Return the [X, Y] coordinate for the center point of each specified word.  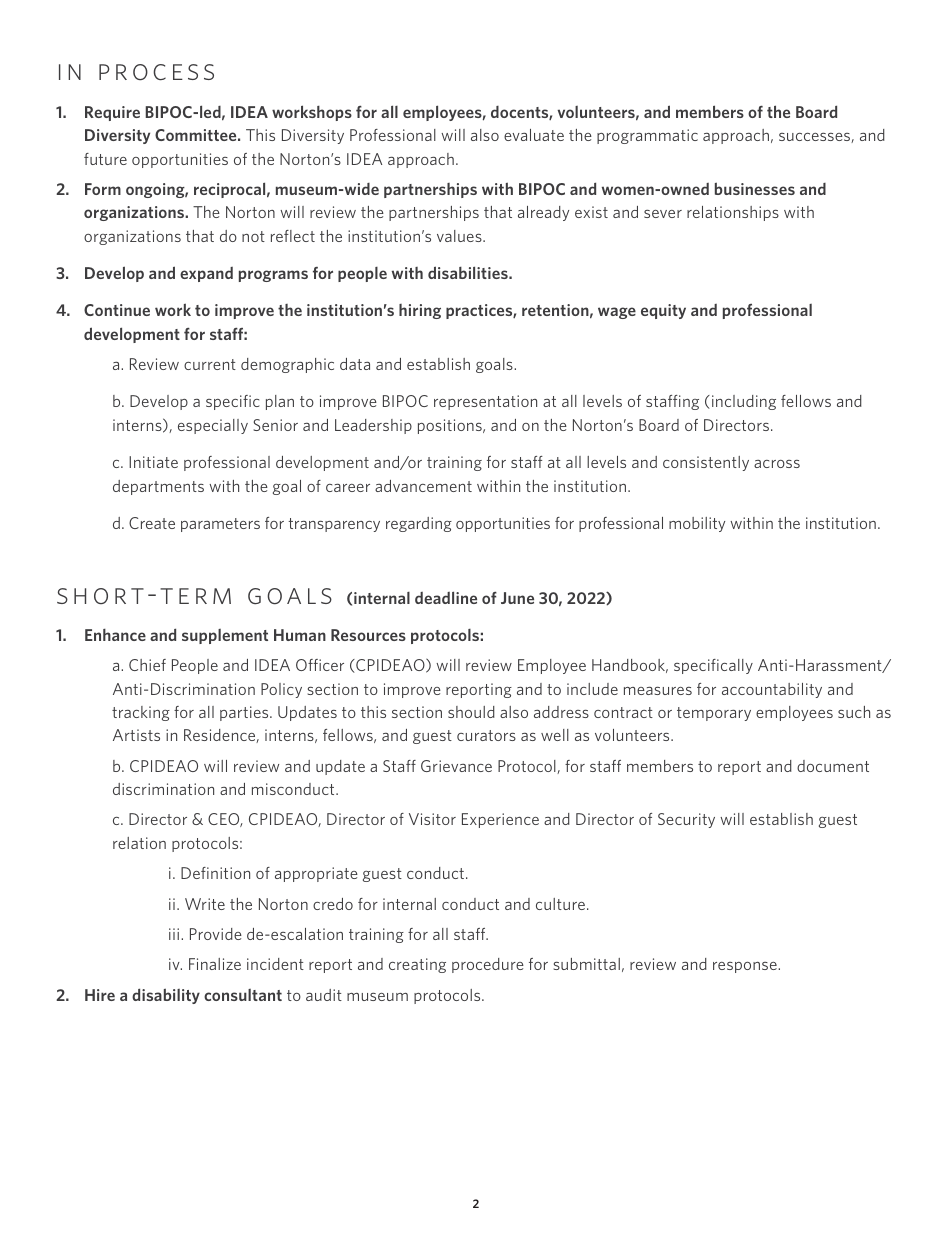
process [156, 72]
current [210, 364]
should [471, 712]
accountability [772, 690]
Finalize [215, 964]
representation [485, 402]
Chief [147, 665]
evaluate [534, 135]
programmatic [647, 136]
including [744, 402]
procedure [488, 965]
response [746, 967]
